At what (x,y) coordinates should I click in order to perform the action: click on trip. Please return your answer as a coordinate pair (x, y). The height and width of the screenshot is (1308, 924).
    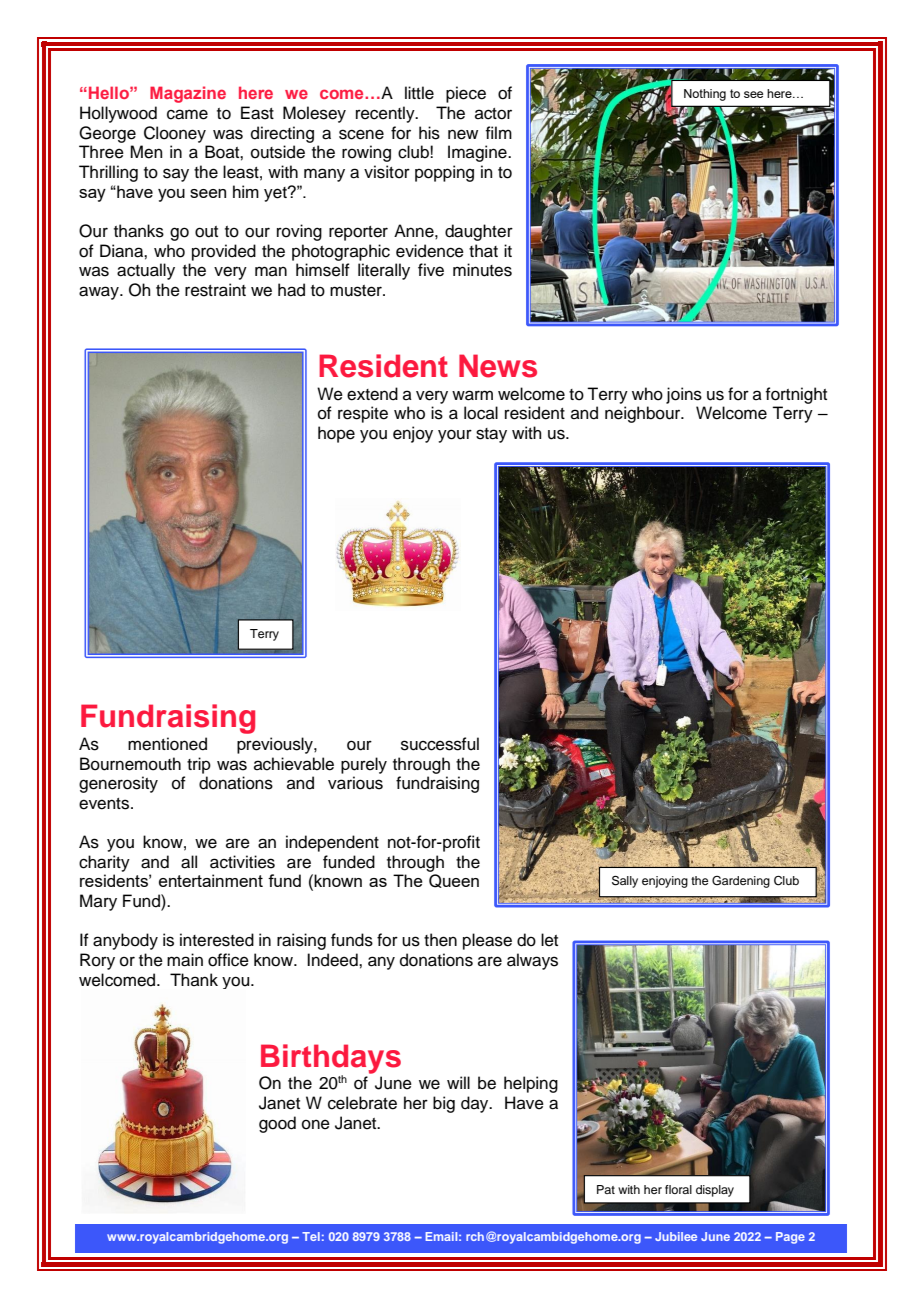
    Looking at the image, I should click on (199, 765).
